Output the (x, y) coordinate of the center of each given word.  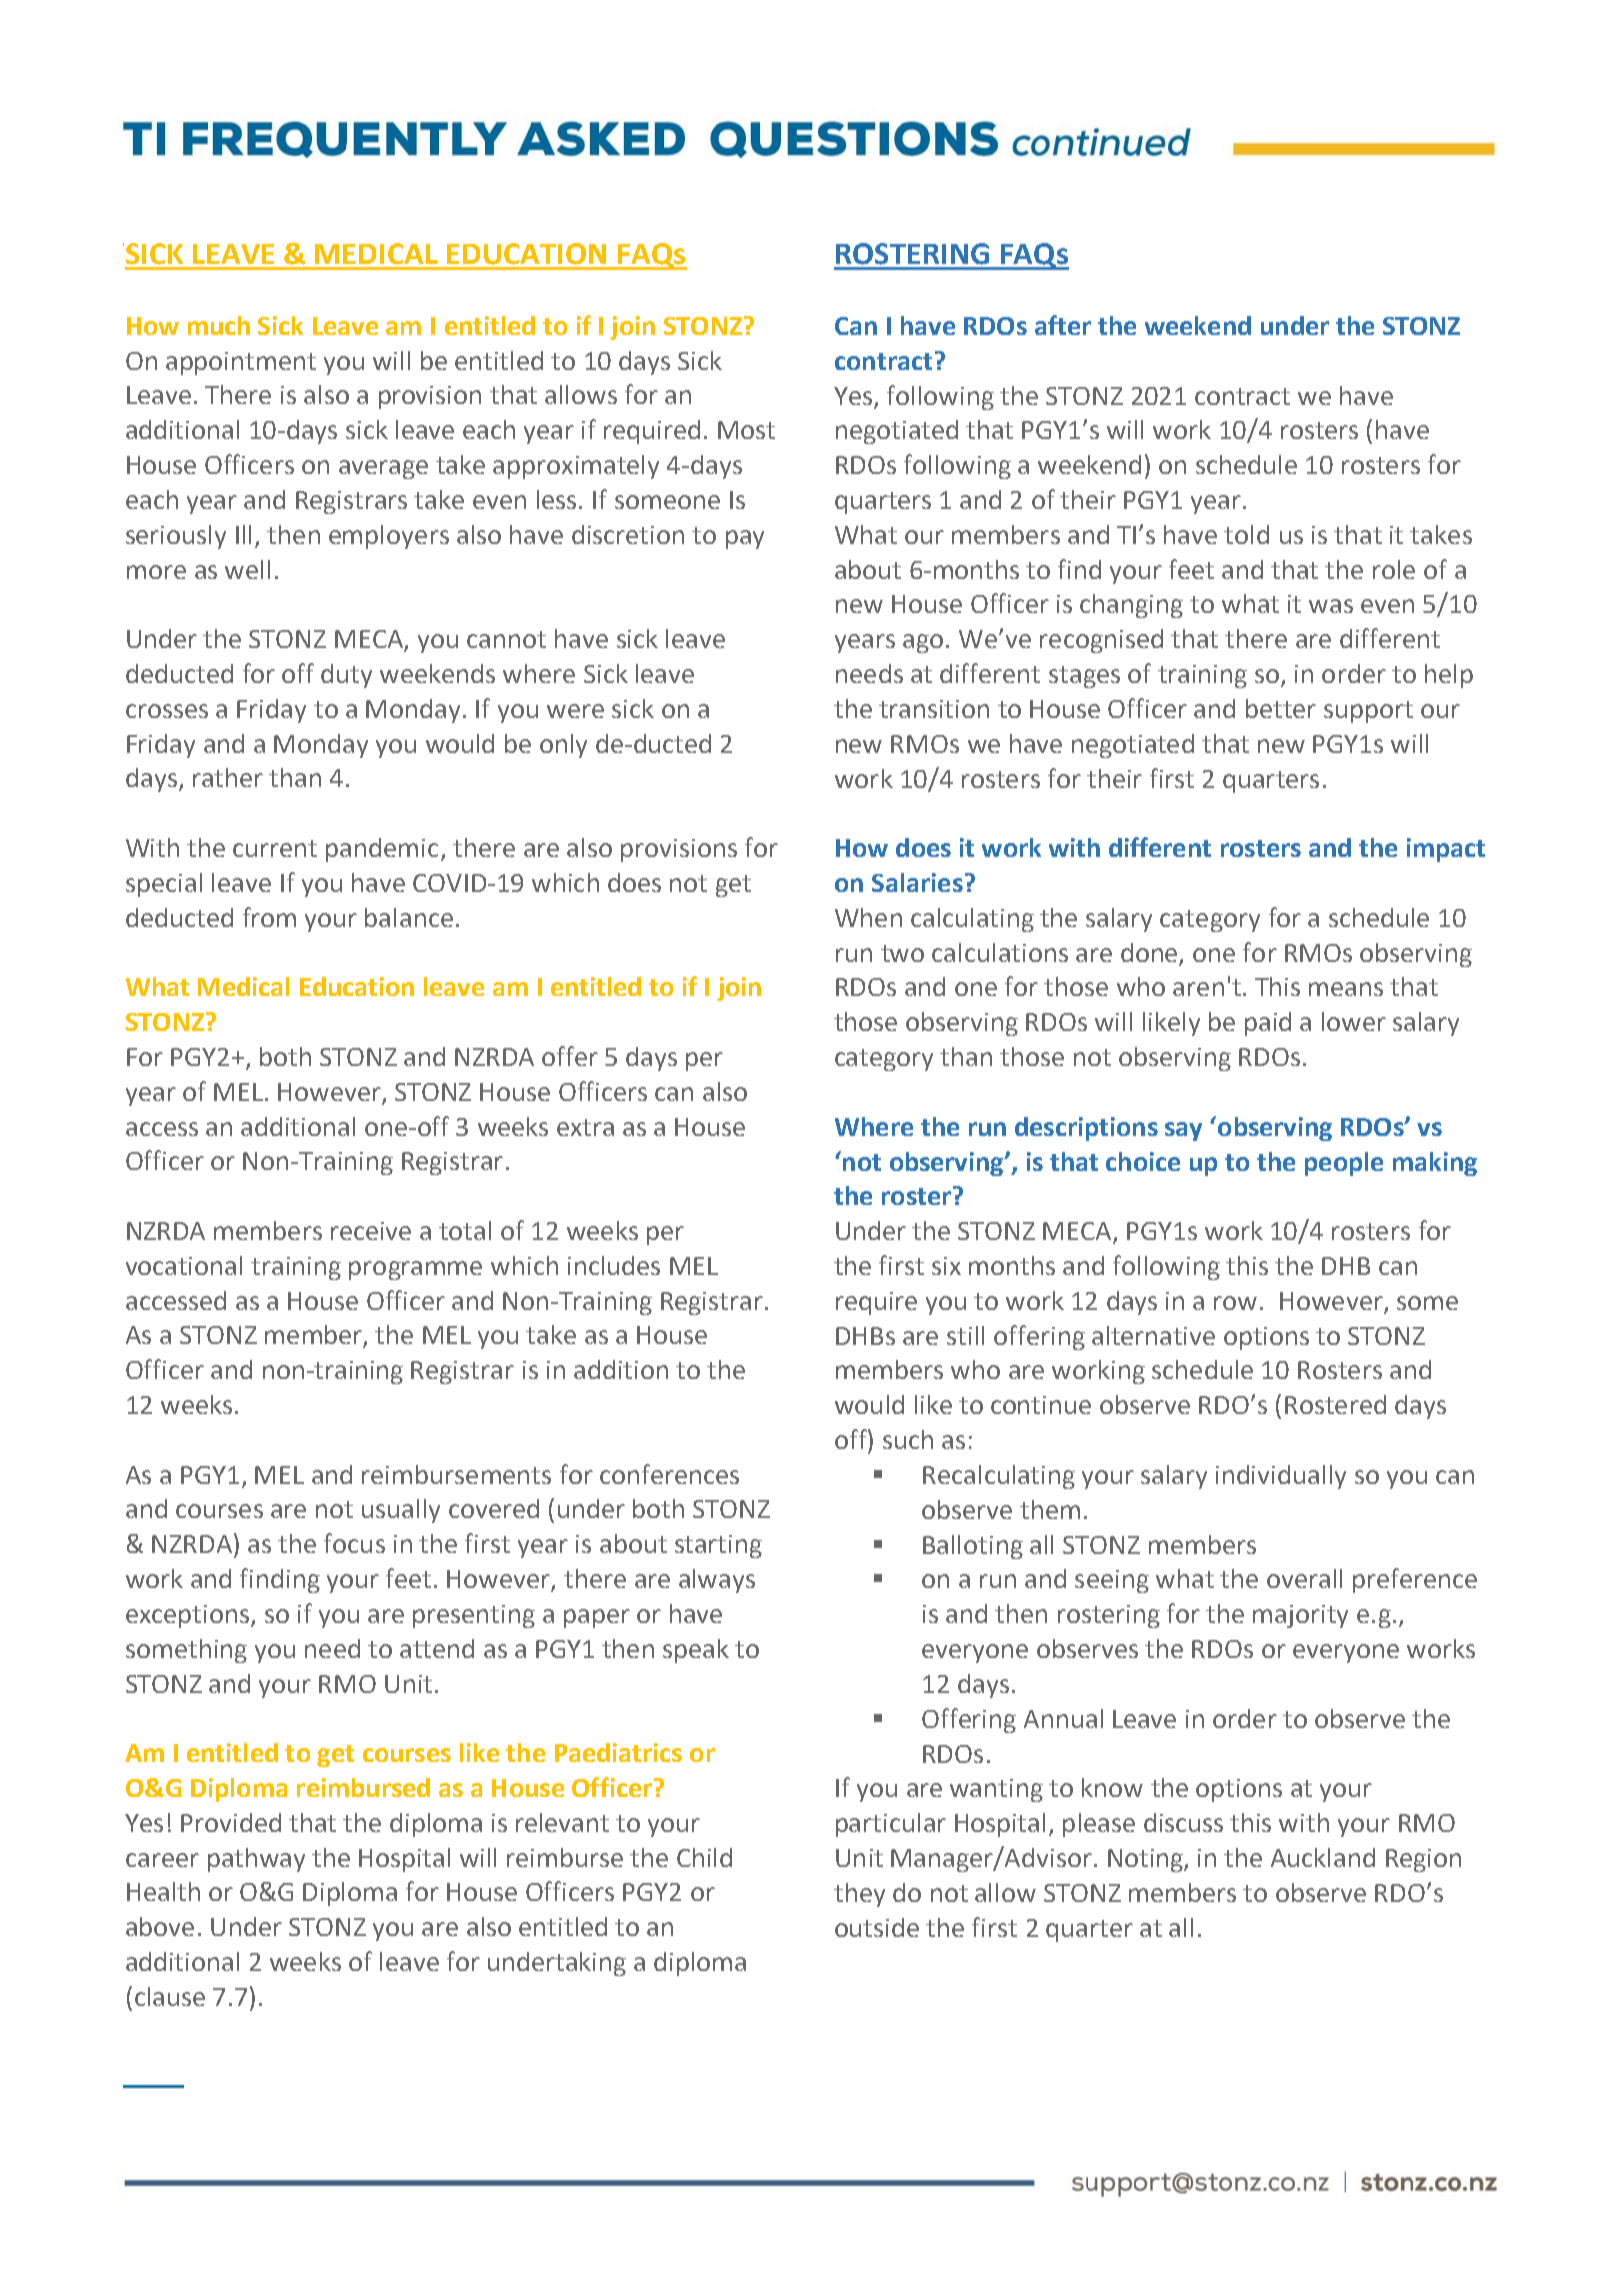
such (908, 1439)
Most (746, 430)
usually (401, 1511)
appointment (241, 363)
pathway (256, 1860)
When (868, 917)
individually (1281, 1477)
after (1063, 325)
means (1346, 989)
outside (877, 1927)
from (269, 917)
